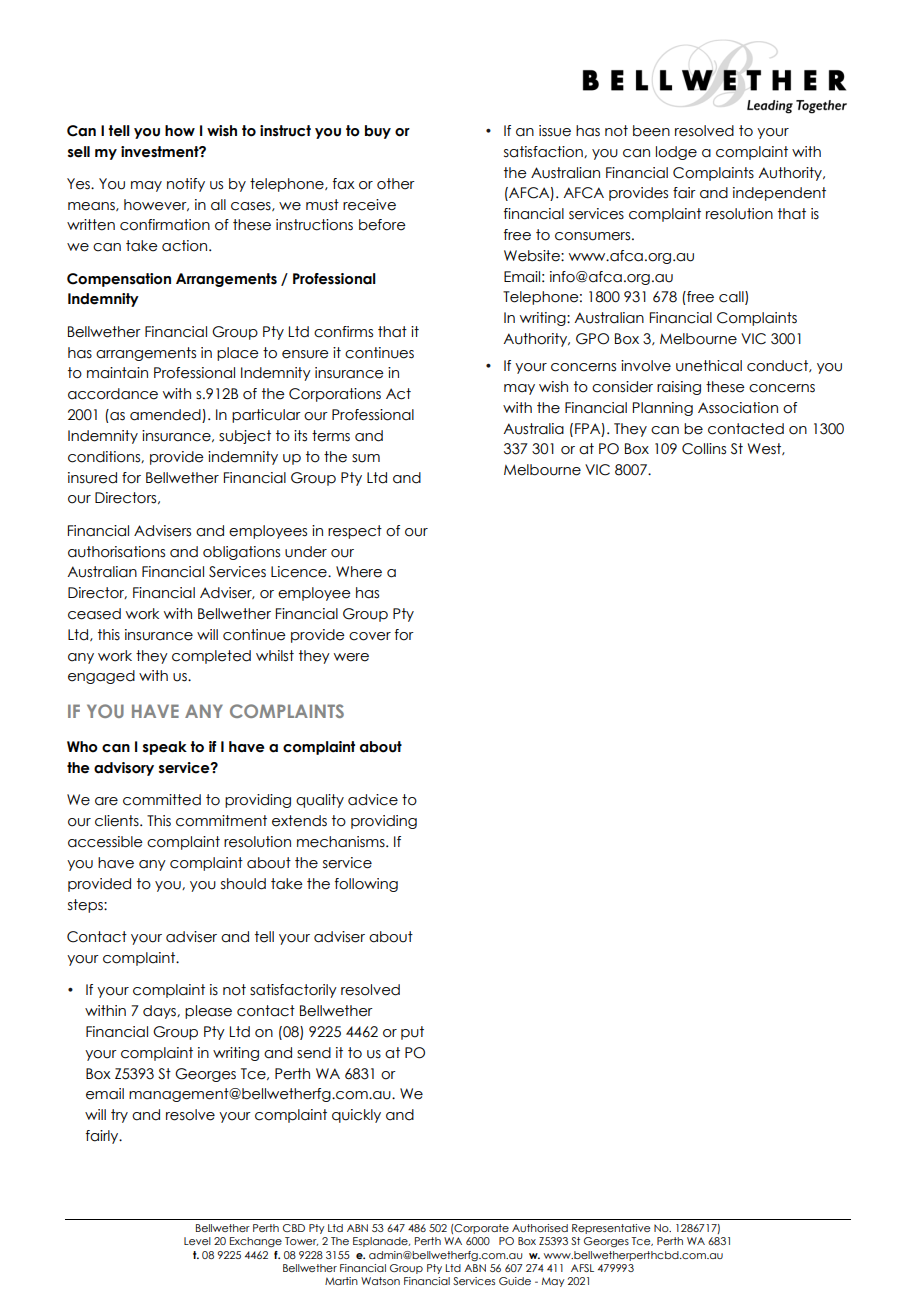 The width and height of the page is (924, 1308). Describe the element at coordinates (186, 185) in the page. I see `notify` at that location.
